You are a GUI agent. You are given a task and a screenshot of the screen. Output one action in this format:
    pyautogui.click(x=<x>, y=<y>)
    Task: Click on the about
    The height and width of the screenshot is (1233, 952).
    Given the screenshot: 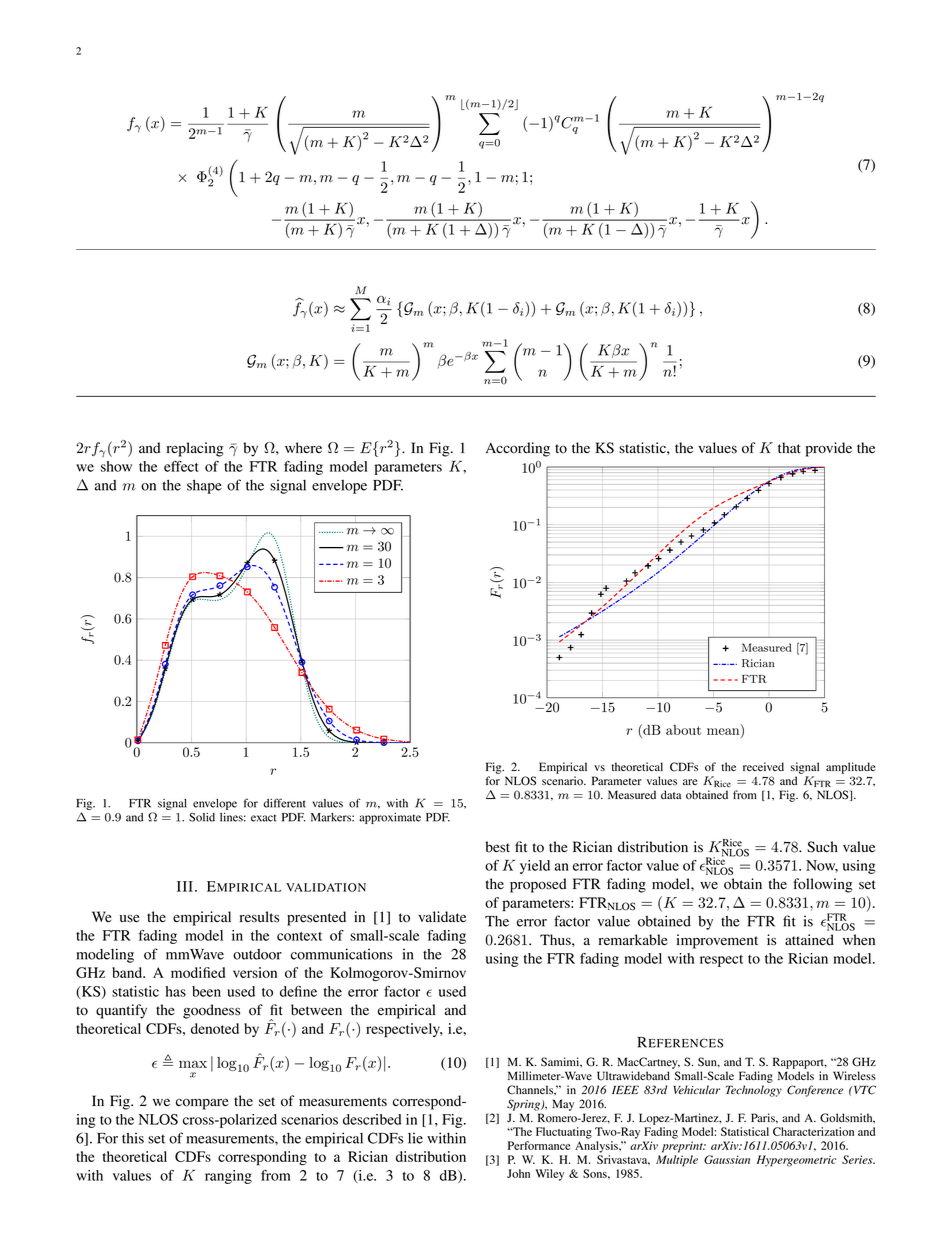 What is the action you would take?
    pyautogui.click(x=683, y=730)
